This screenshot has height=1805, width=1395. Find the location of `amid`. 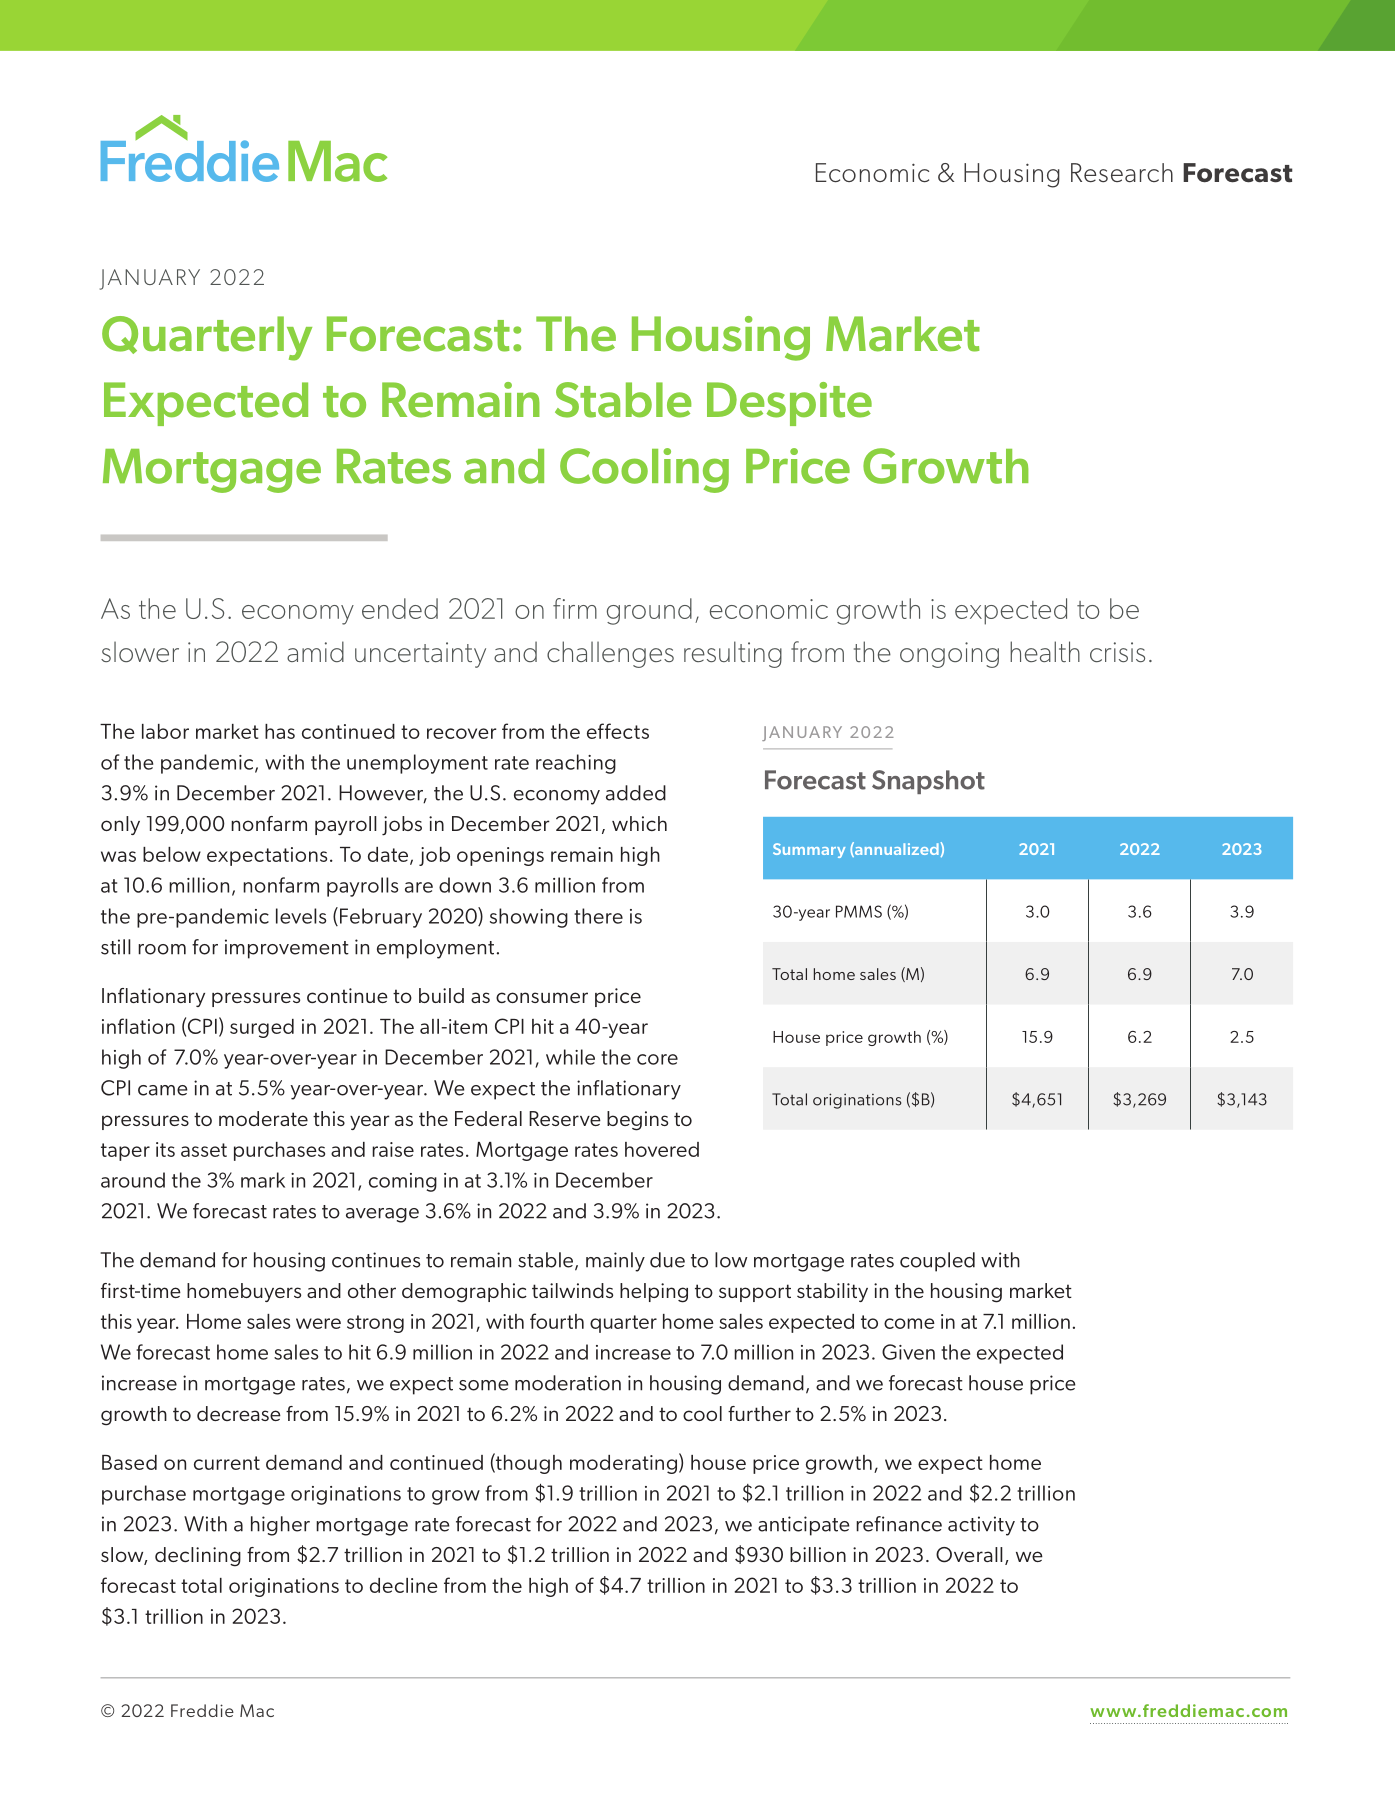

amid is located at coordinates (315, 651).
